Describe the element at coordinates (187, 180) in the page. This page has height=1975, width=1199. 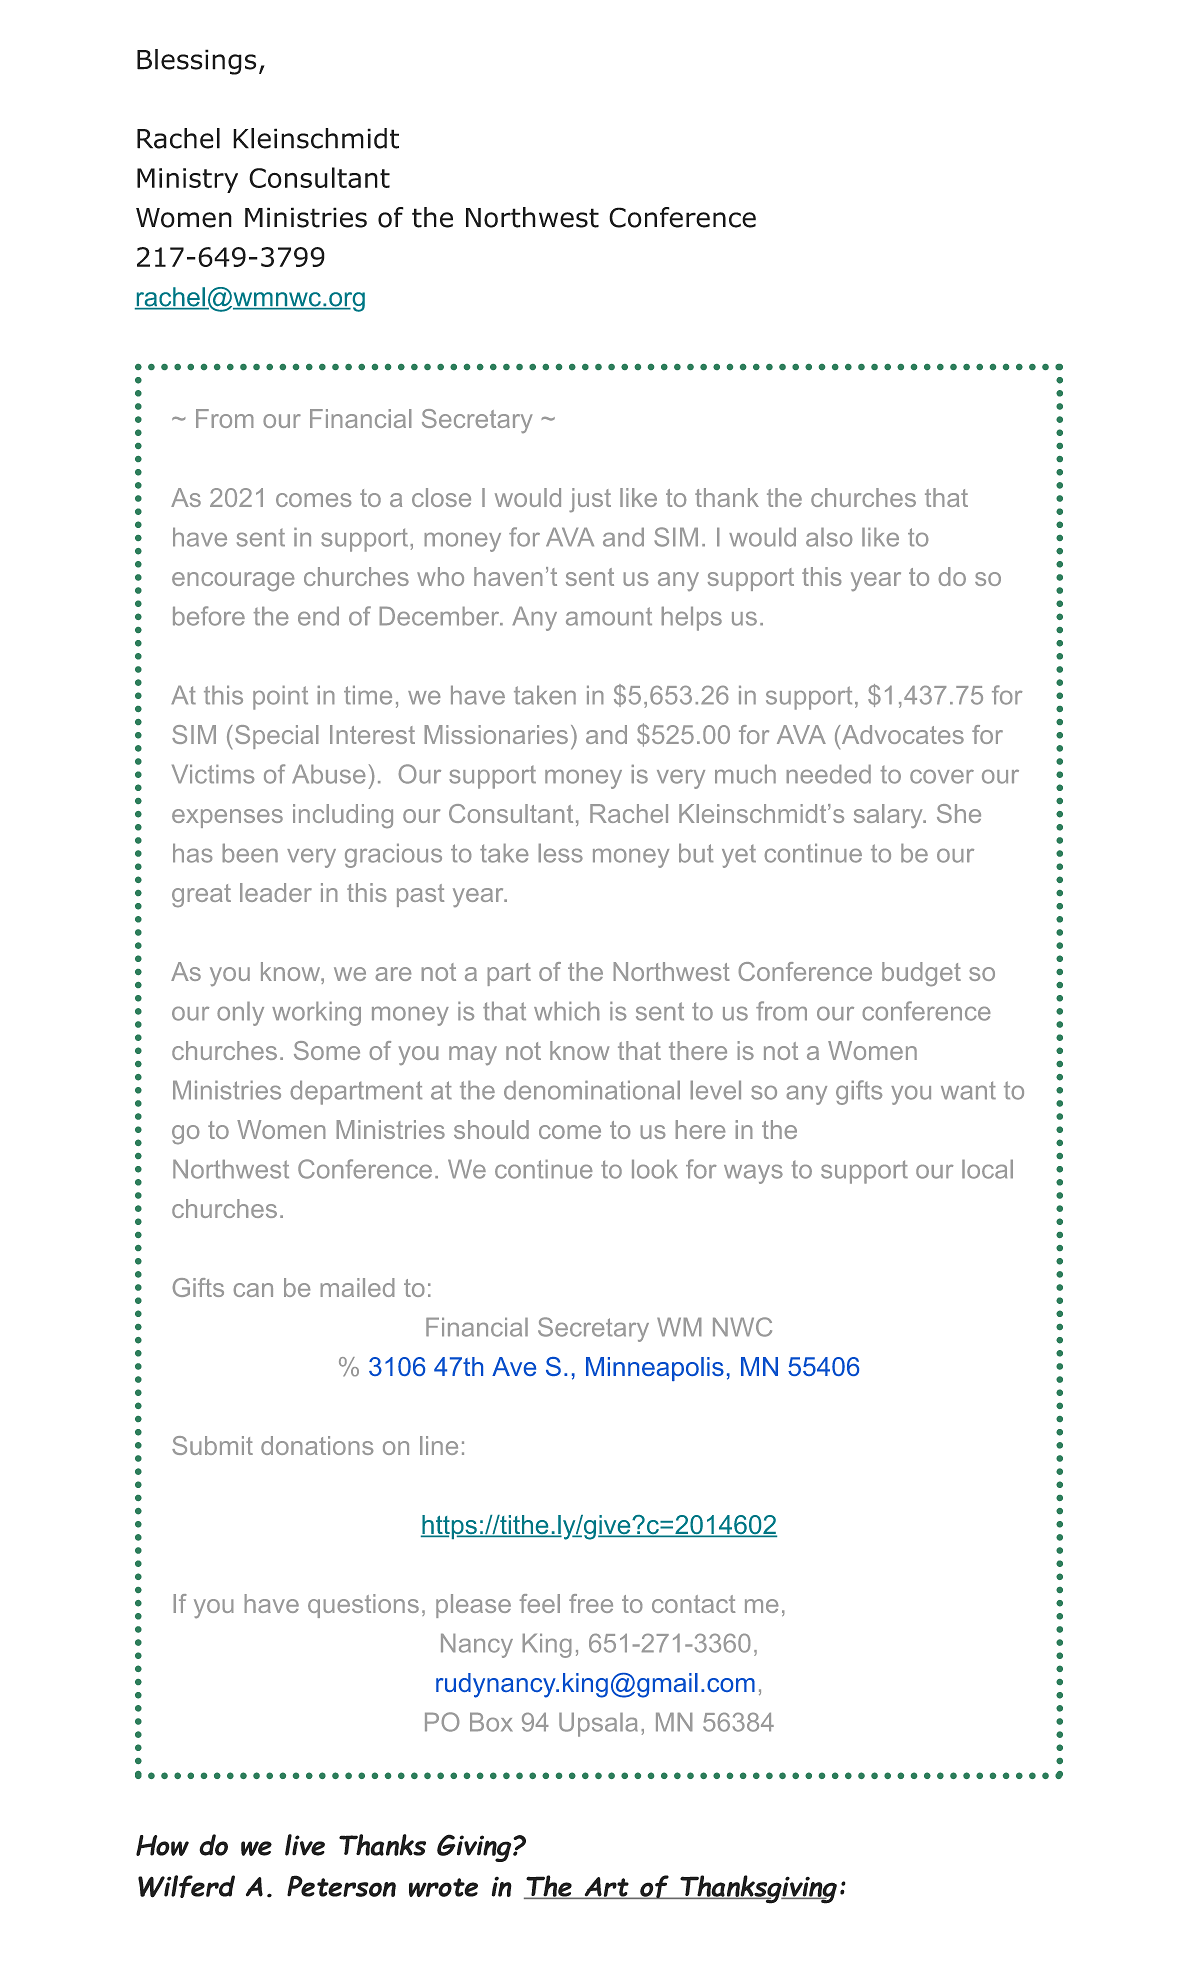
I see `Ministry` at that location.
